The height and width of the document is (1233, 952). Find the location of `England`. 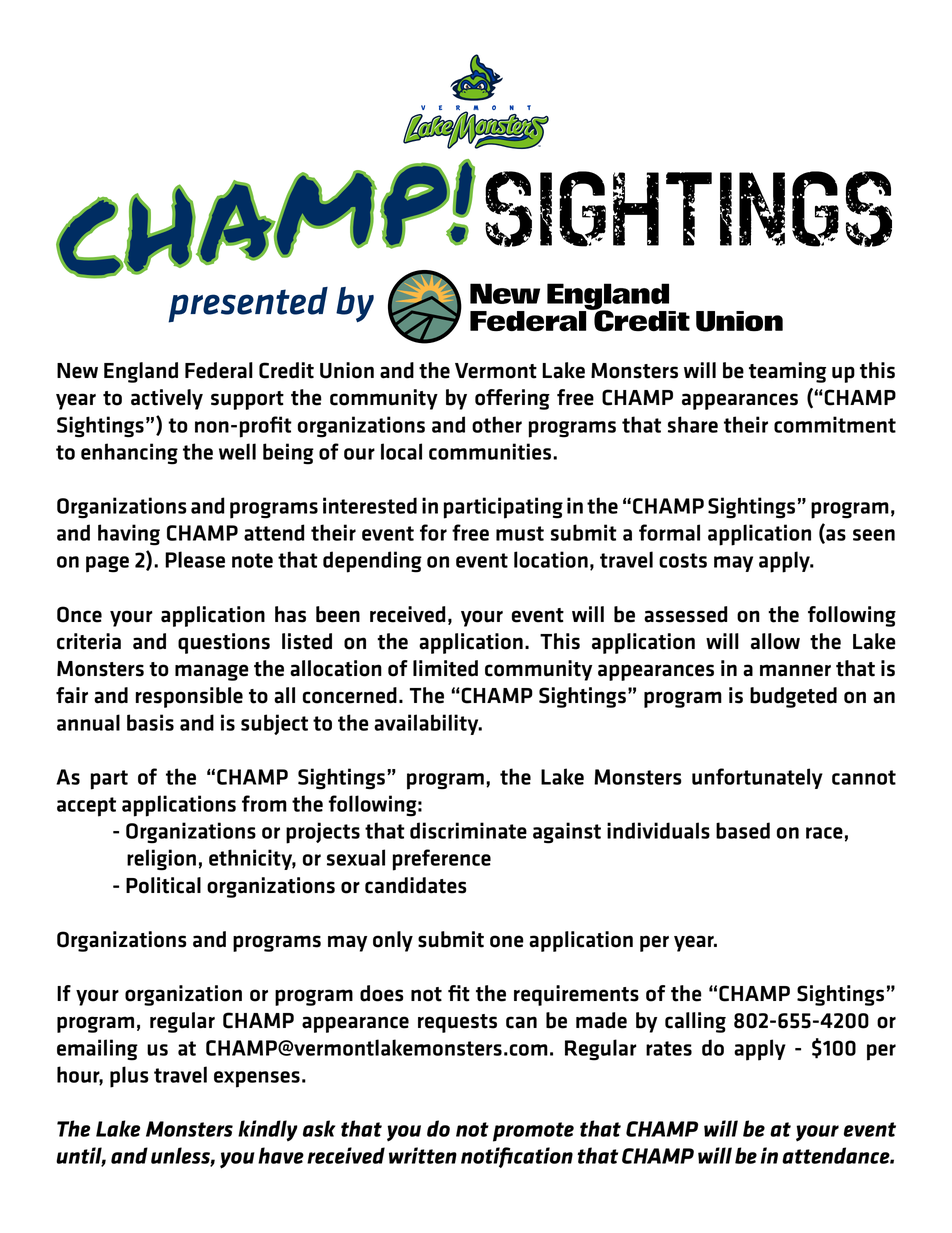

England is located at coordinates (141, 372).
